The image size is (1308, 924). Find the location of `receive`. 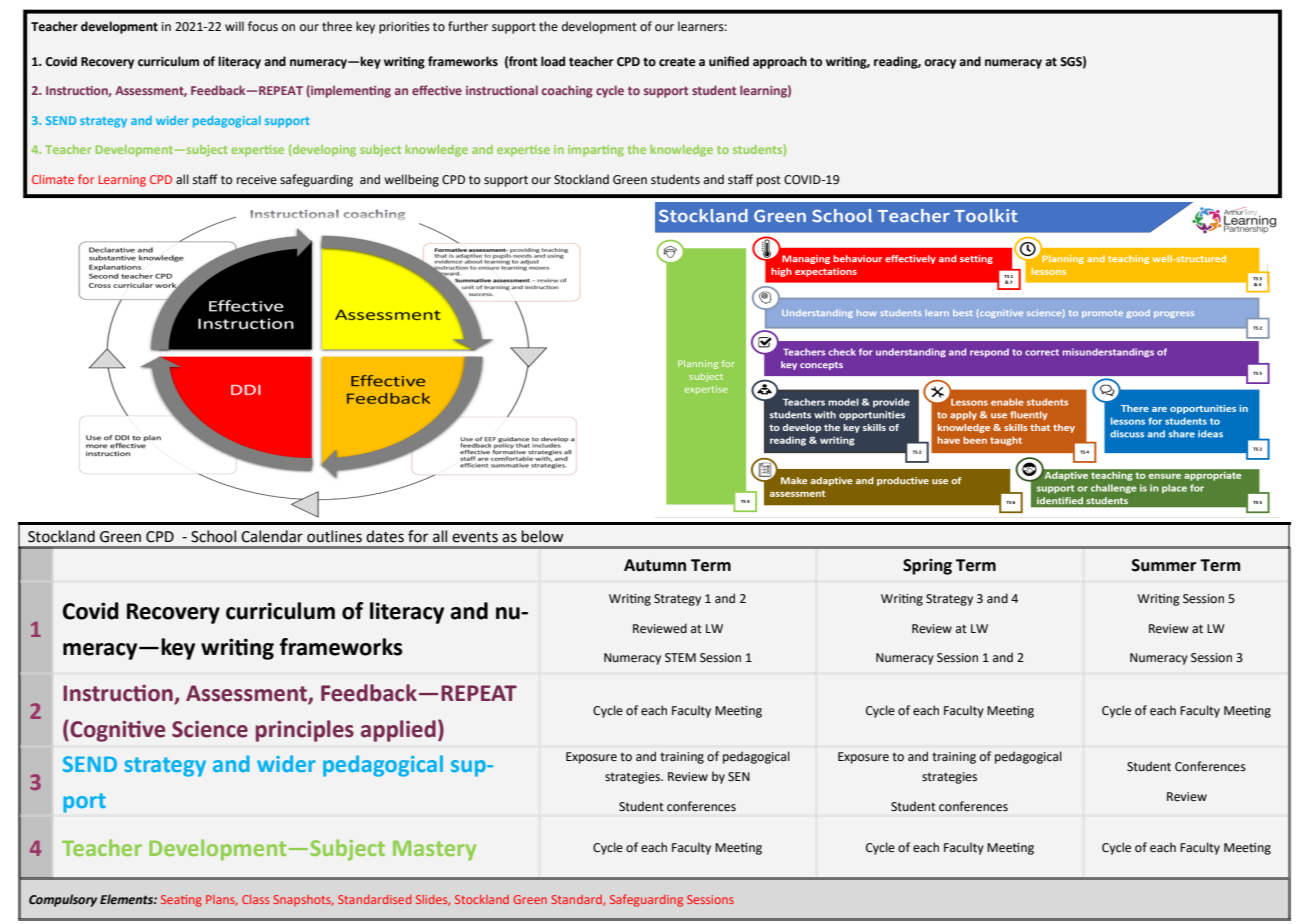

receive is located at coordinates (257, 180).
